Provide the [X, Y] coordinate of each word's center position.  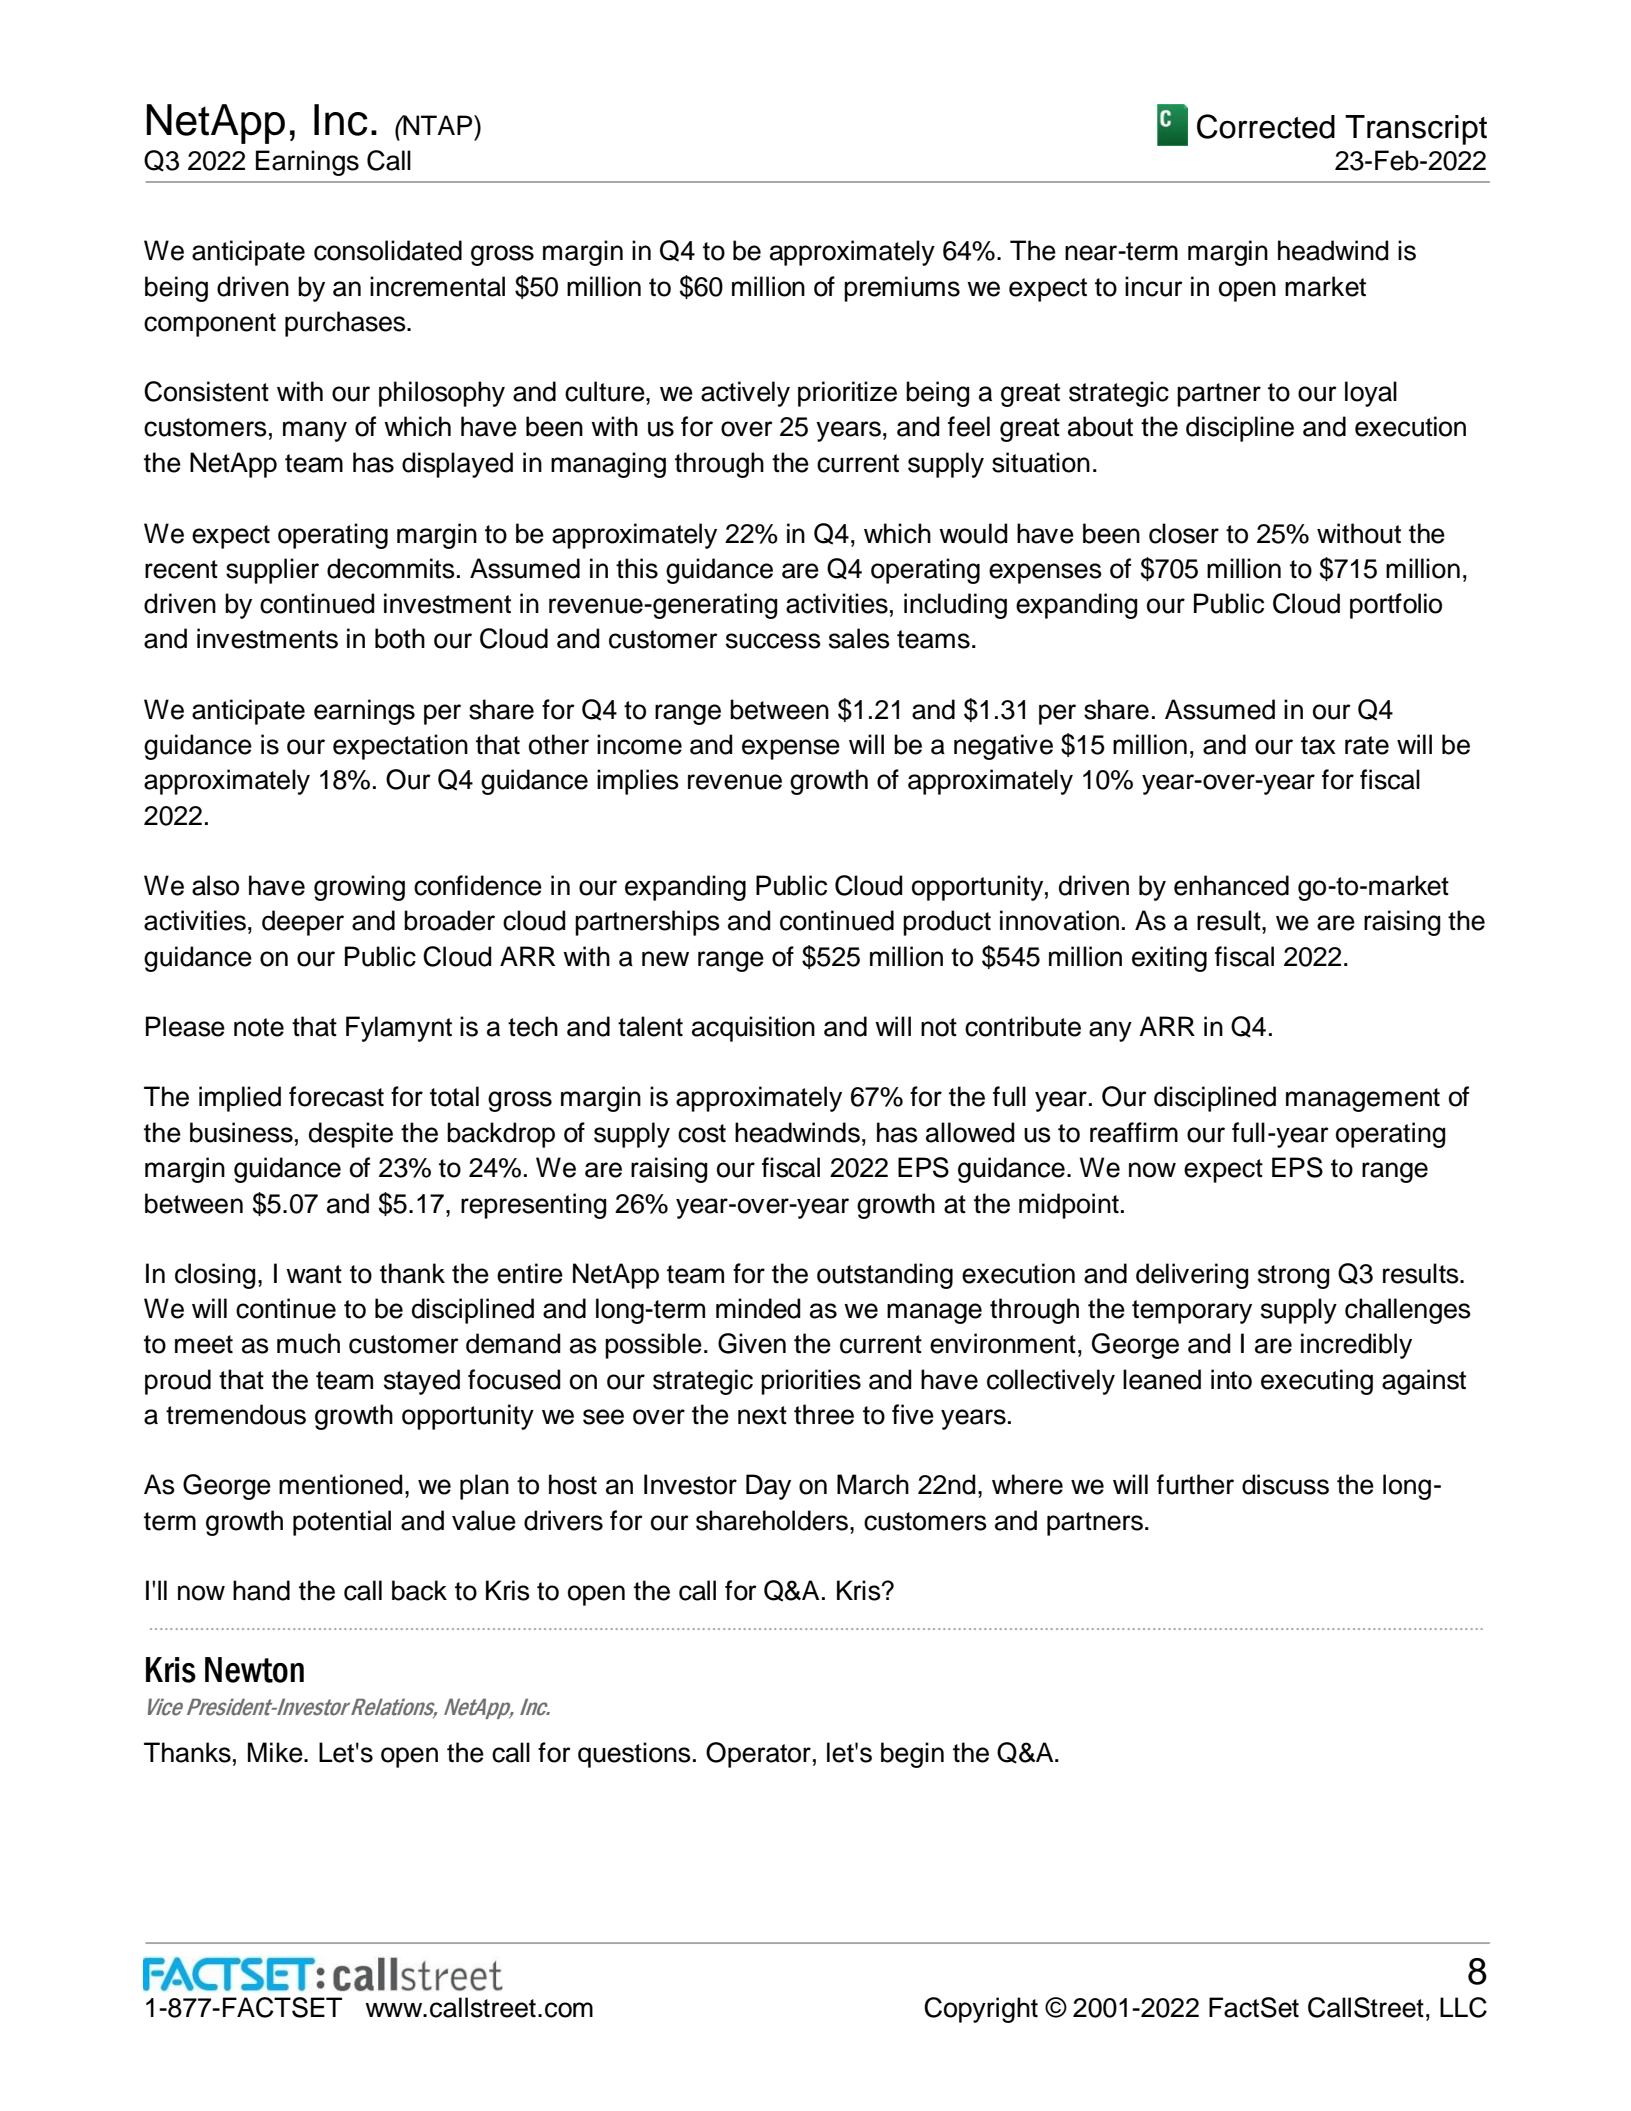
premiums [902, 289]
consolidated [388, 250]
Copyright [981, 2010]
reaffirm [1134, 1132]
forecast [336, 1096]
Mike [276, 1752]
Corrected [1266, 126]
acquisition [753, 1029]
